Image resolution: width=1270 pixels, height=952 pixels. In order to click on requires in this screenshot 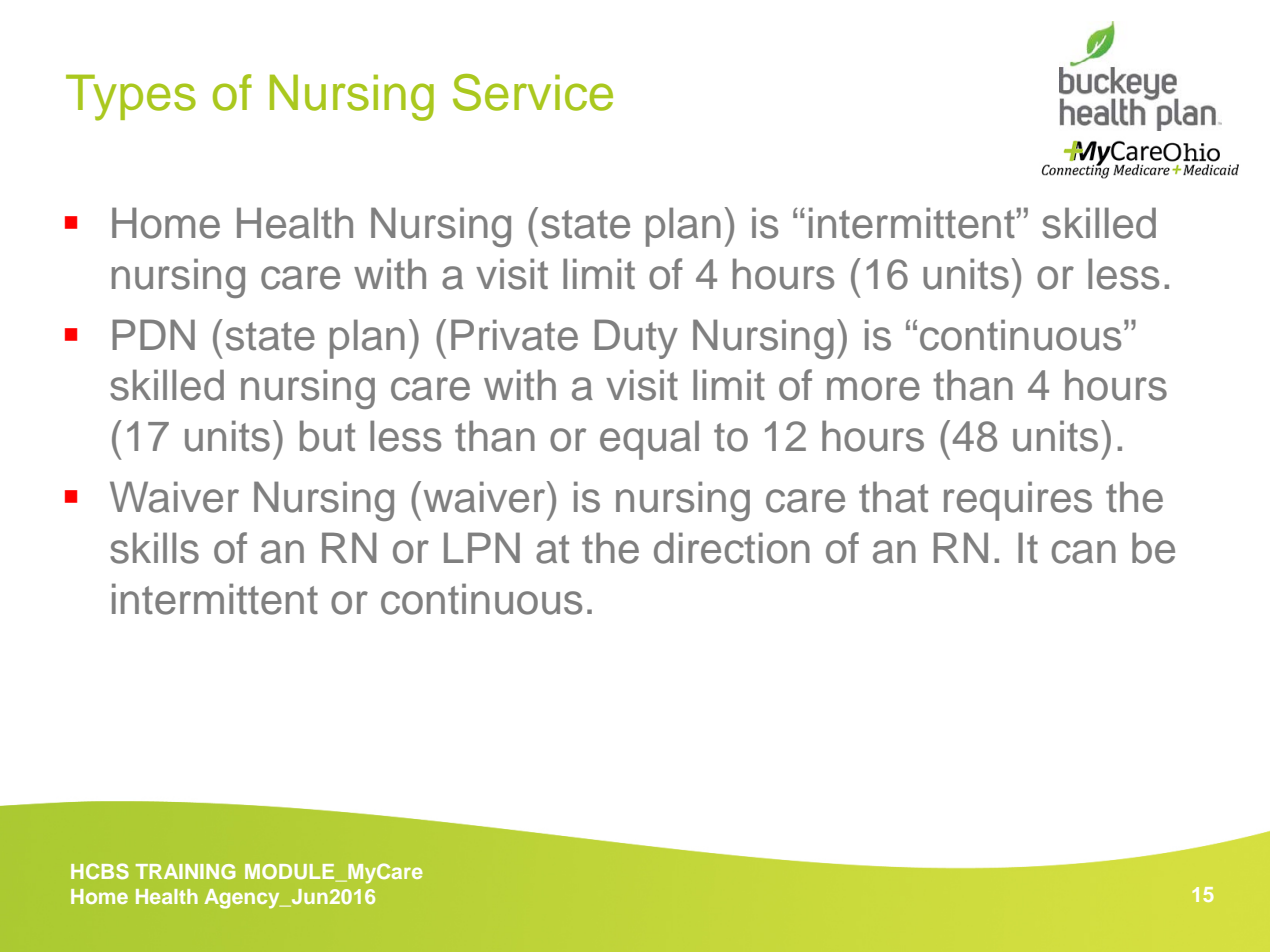, I will do `click(1018, 501)`.
